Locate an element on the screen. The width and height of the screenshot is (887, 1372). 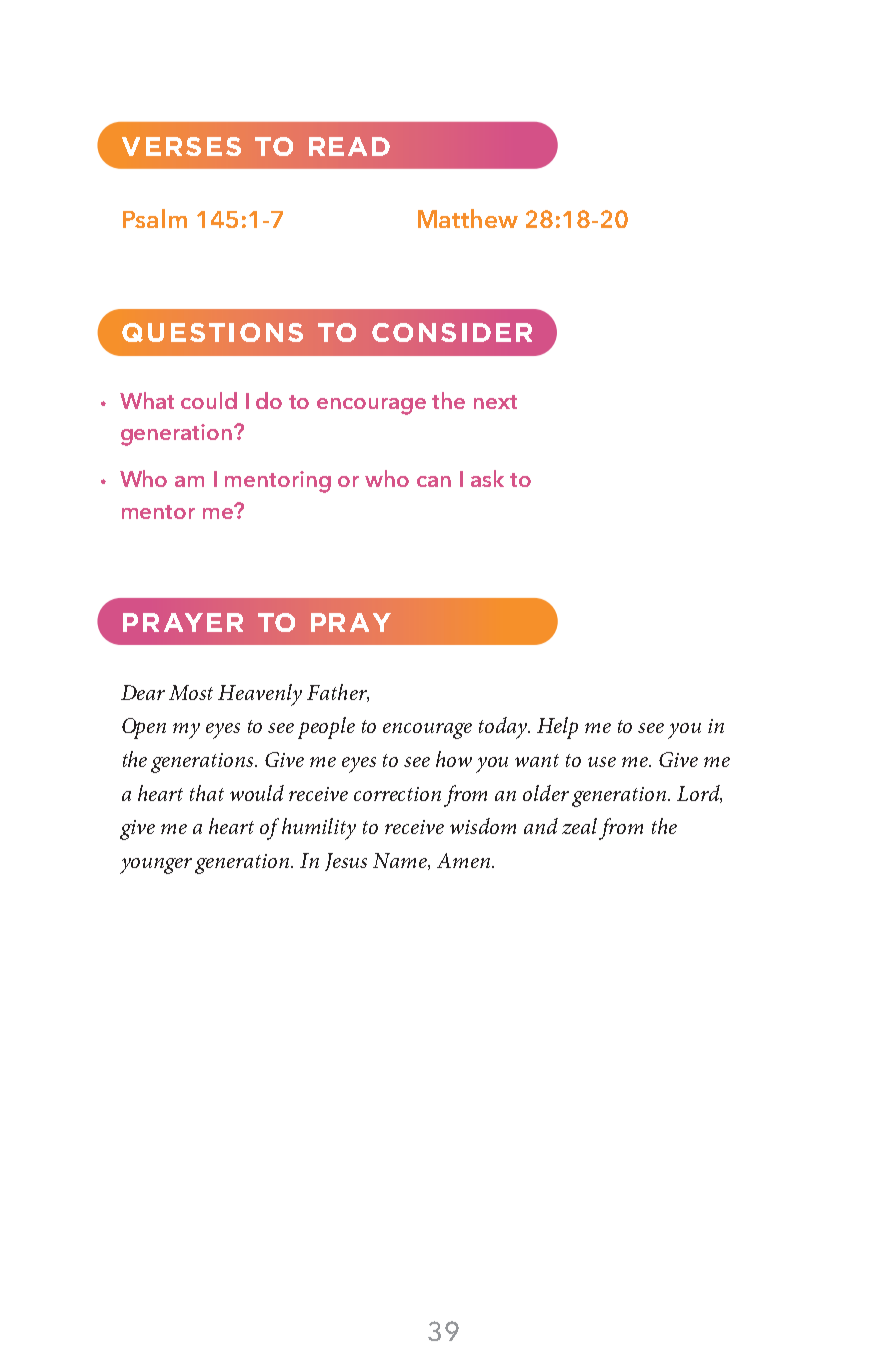
next is located at coordinates (495, 402).
